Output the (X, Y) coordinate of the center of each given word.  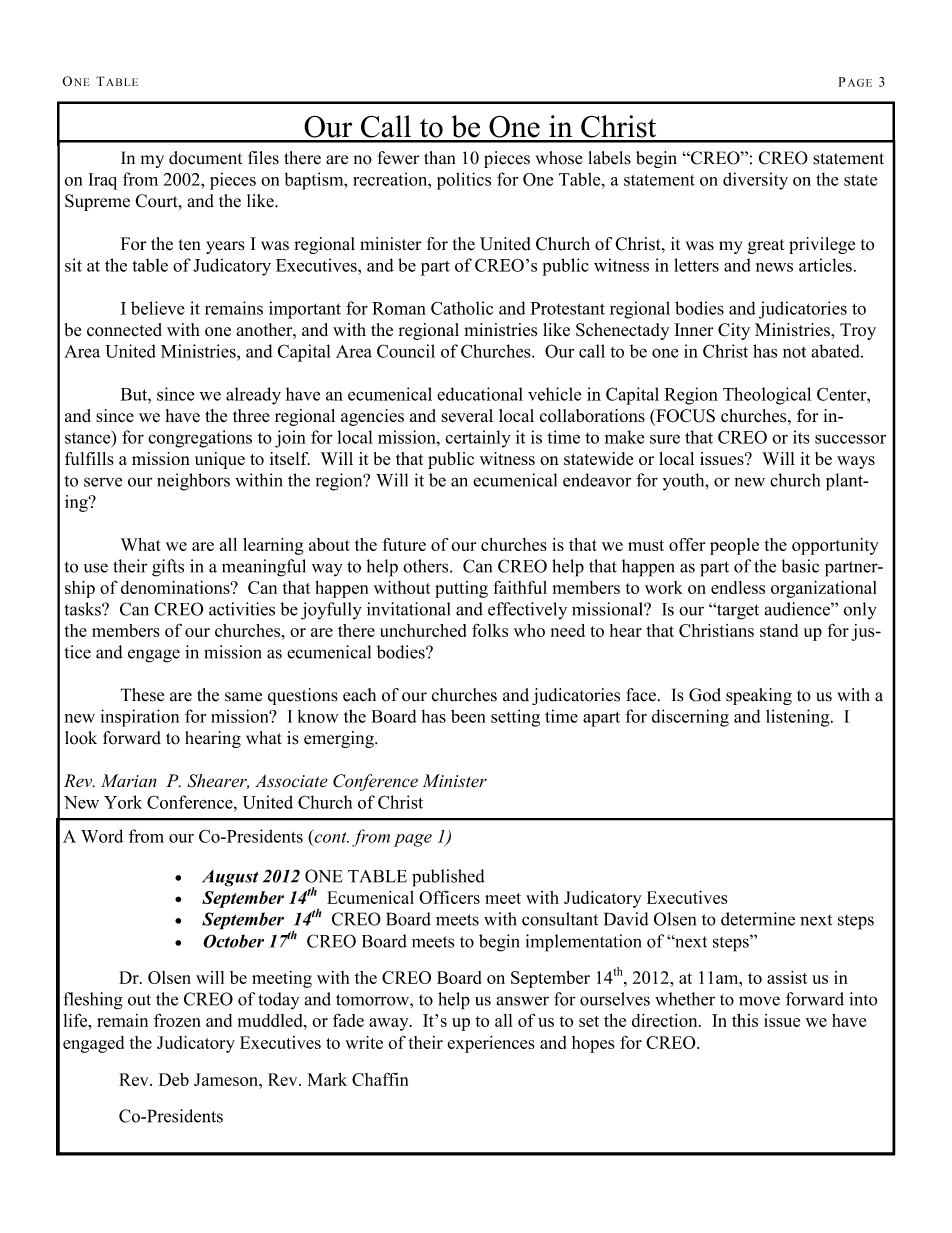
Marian (129, 780)
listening (799, 718)
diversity (755, 181)
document (205, 158)
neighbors (193, 482)
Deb (174, 1079)
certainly (478, 439)
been (468, 716)
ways (856, 462)
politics (464, 181)
